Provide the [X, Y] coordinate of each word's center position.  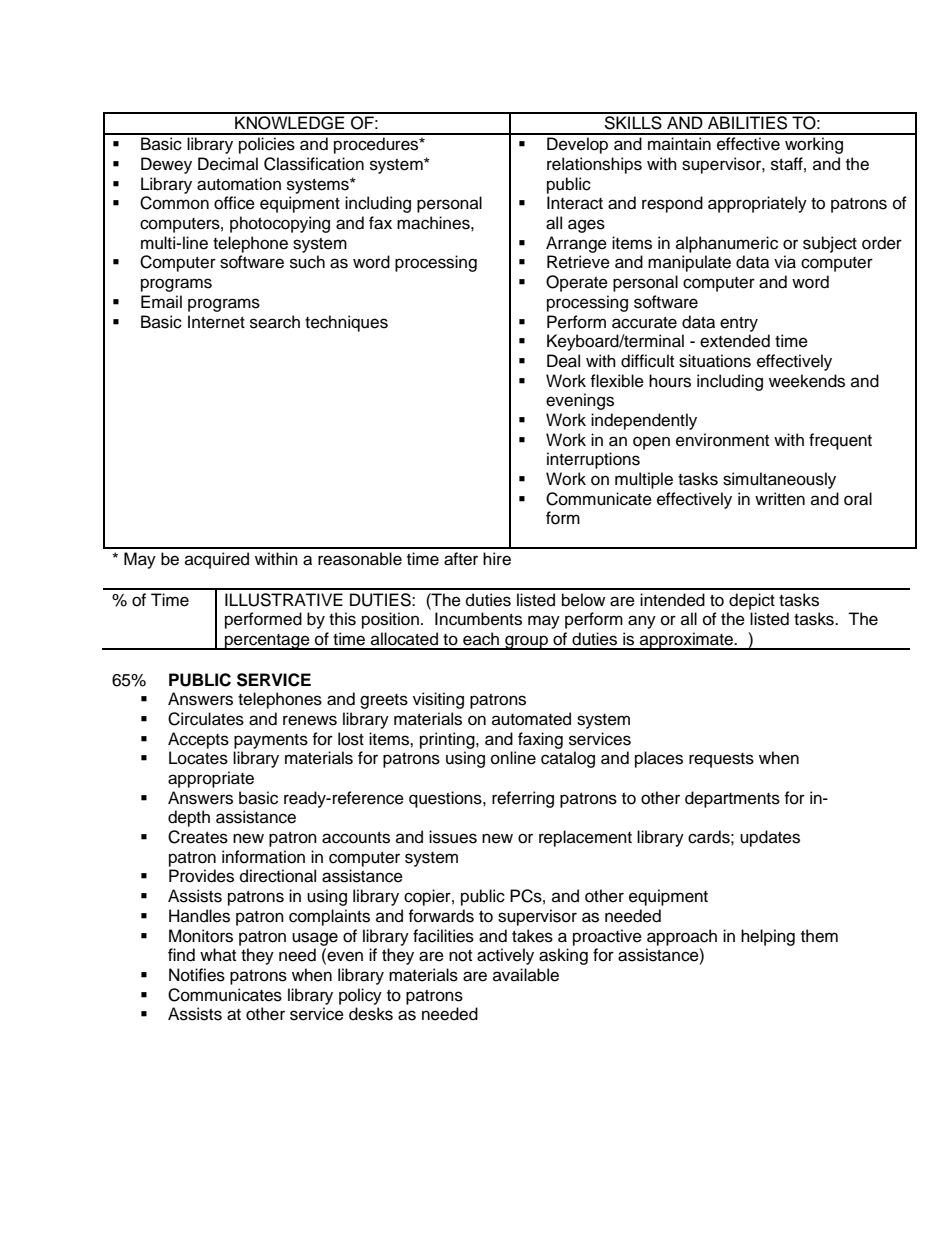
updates [770, 838]
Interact [575, 203]
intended [672, 600]
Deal [563, 361]
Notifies [197, 975]
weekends [807, 381]
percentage [267, 642]
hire [497, 559]
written [780, 499]
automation [239, 184]
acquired [217, 560]
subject [830, 244]
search [275, 322]
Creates [198, 837]
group [526, 642]
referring [523, 799]
